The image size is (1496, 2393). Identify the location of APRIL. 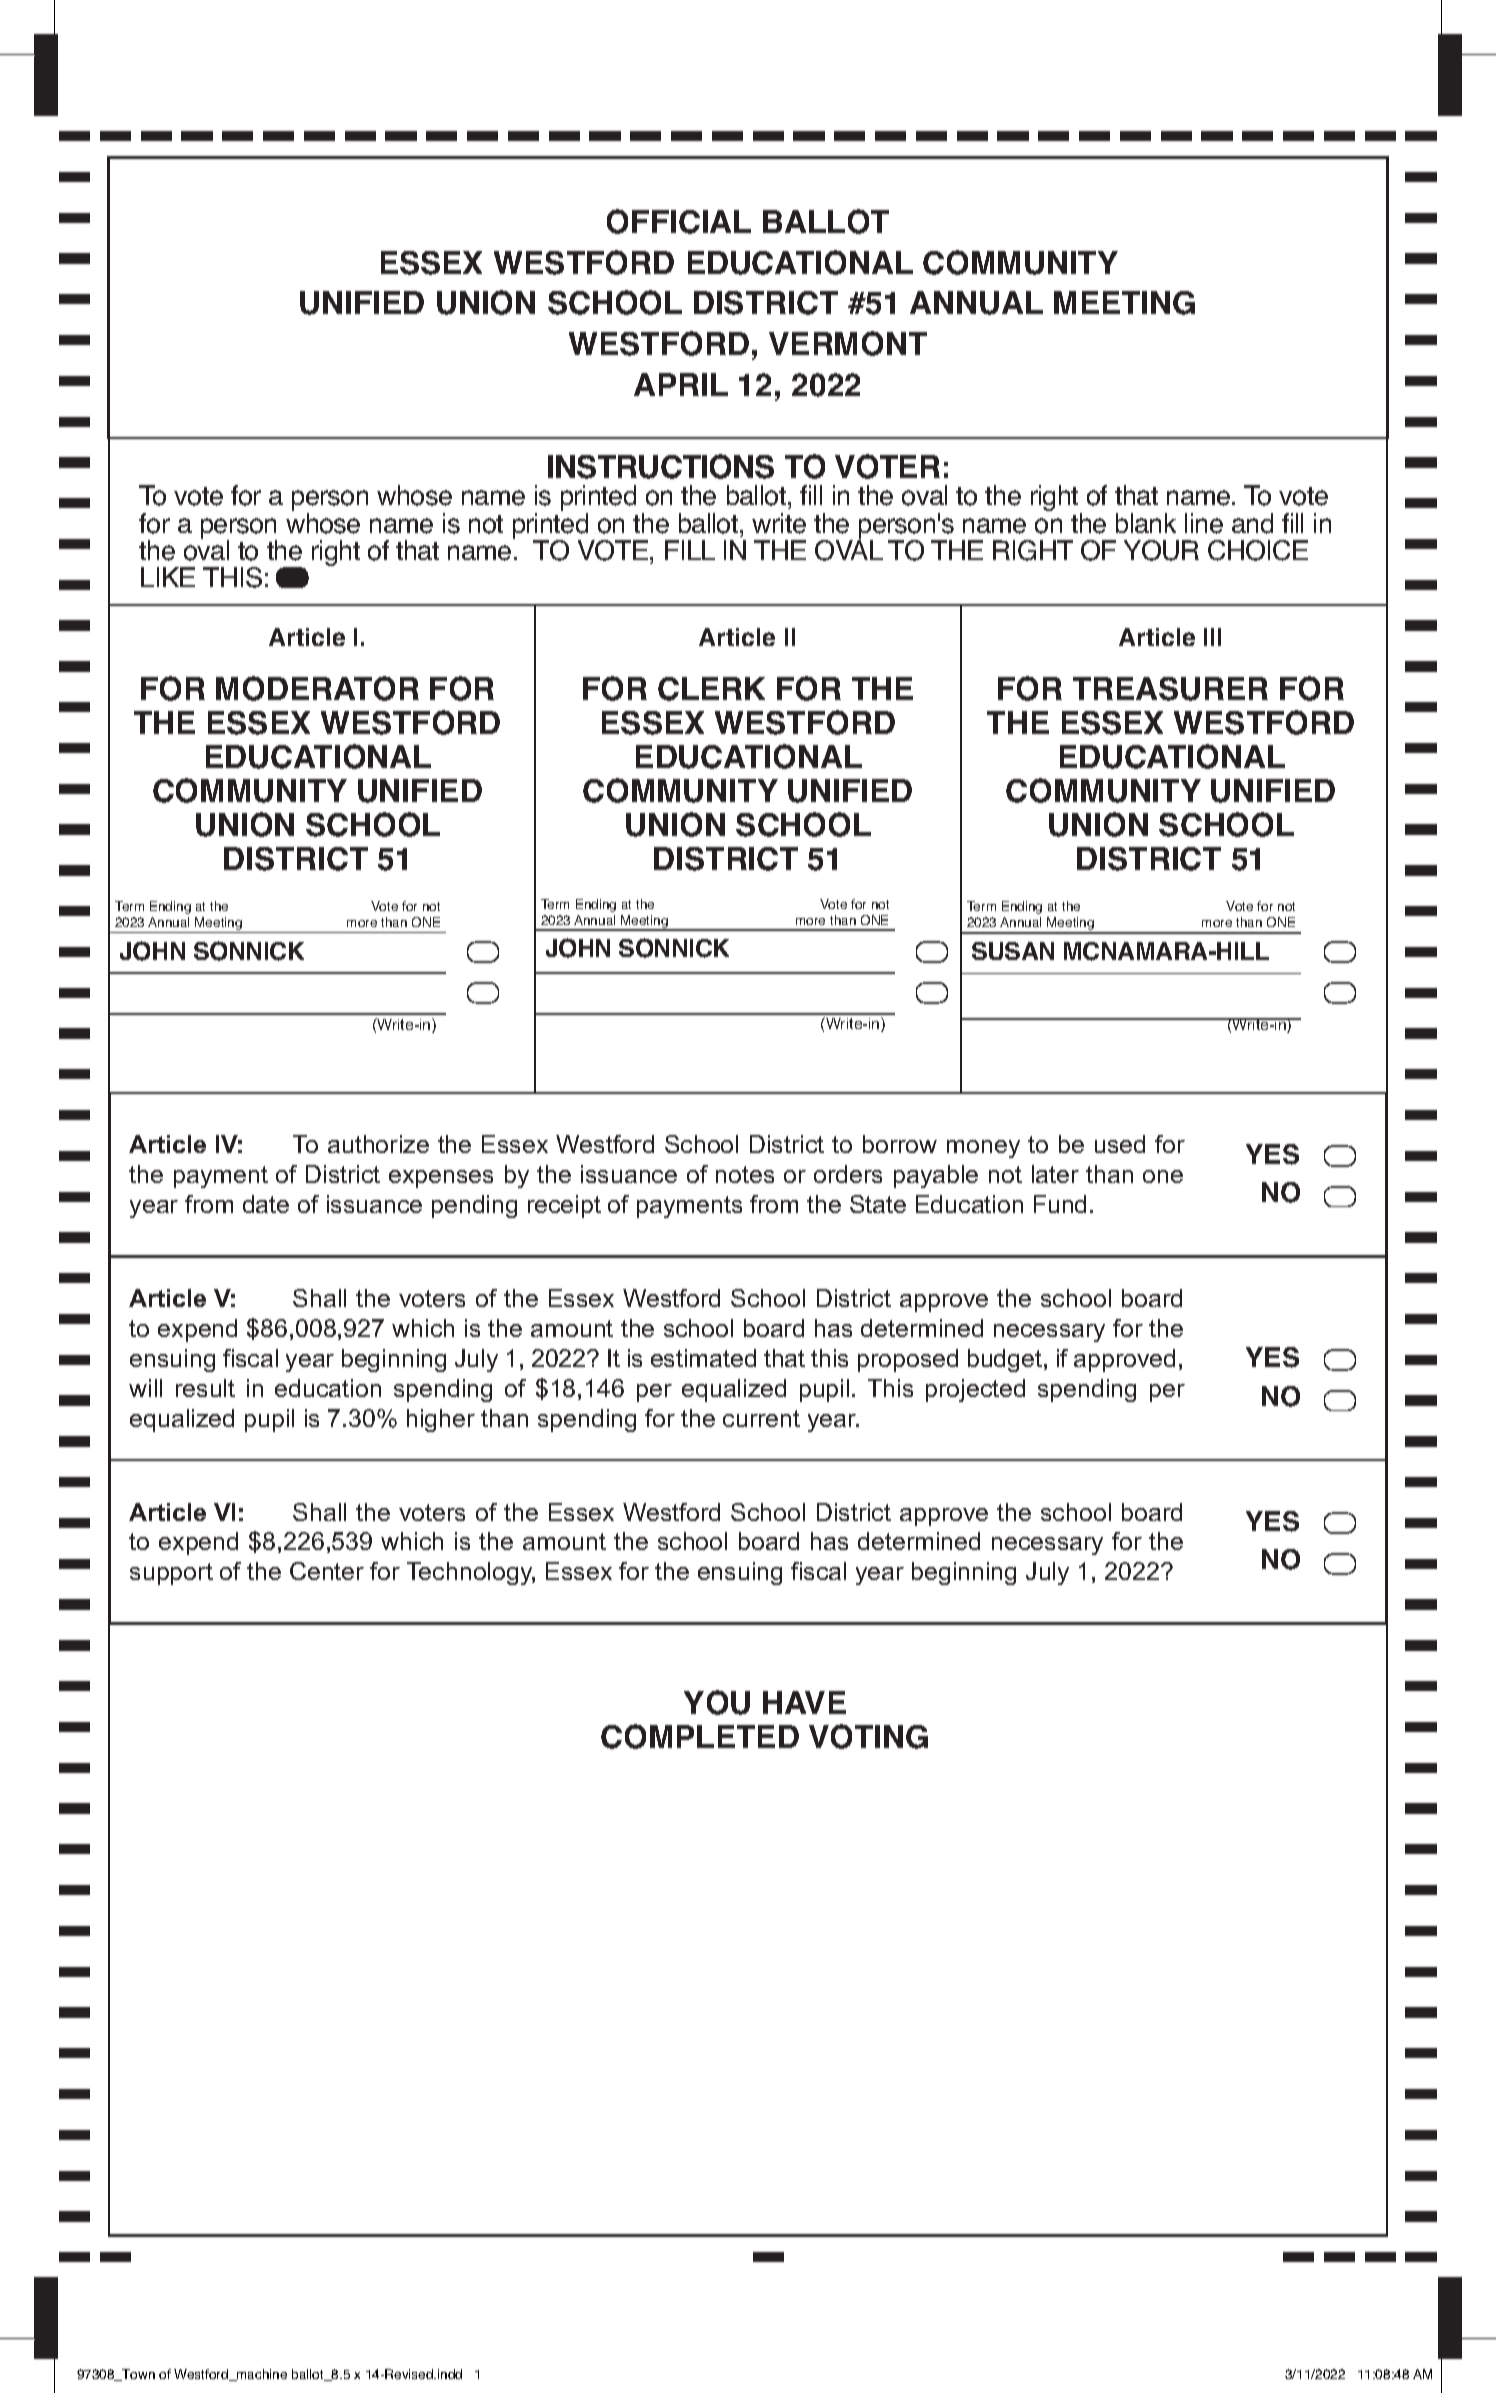
(681, 384).
